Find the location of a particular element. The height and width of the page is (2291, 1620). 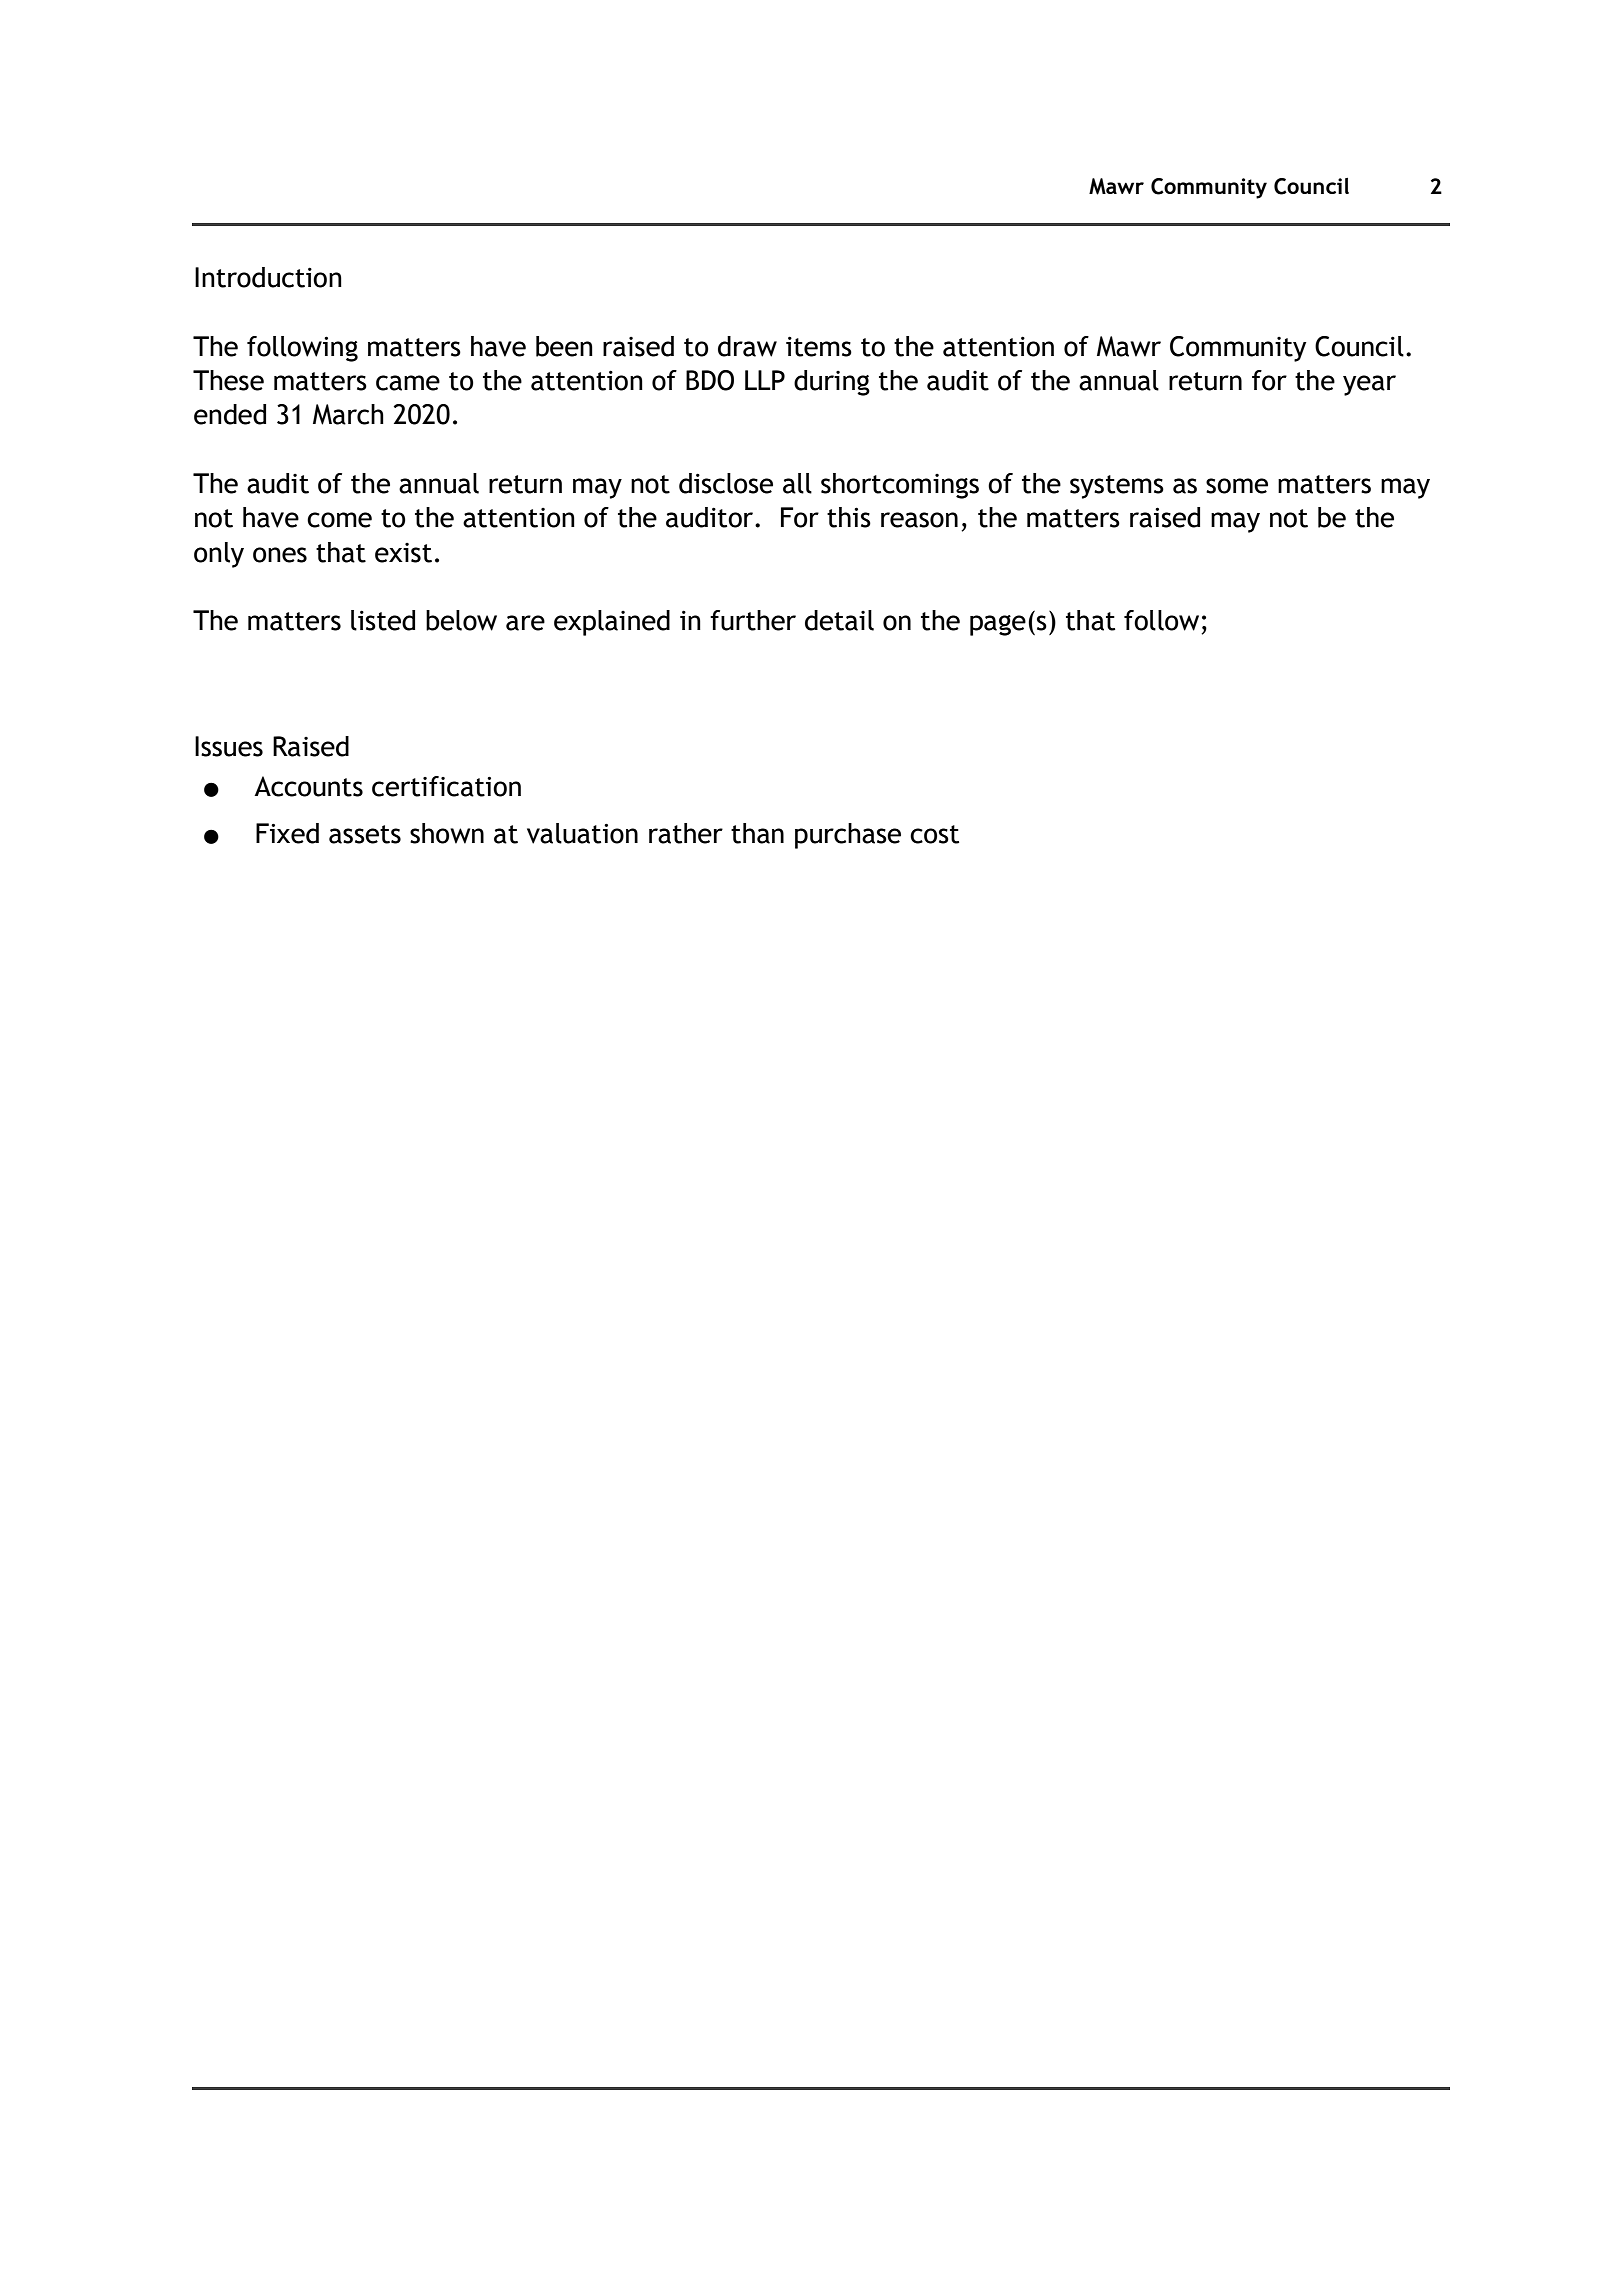

this is located at coordinates (849, 517).
